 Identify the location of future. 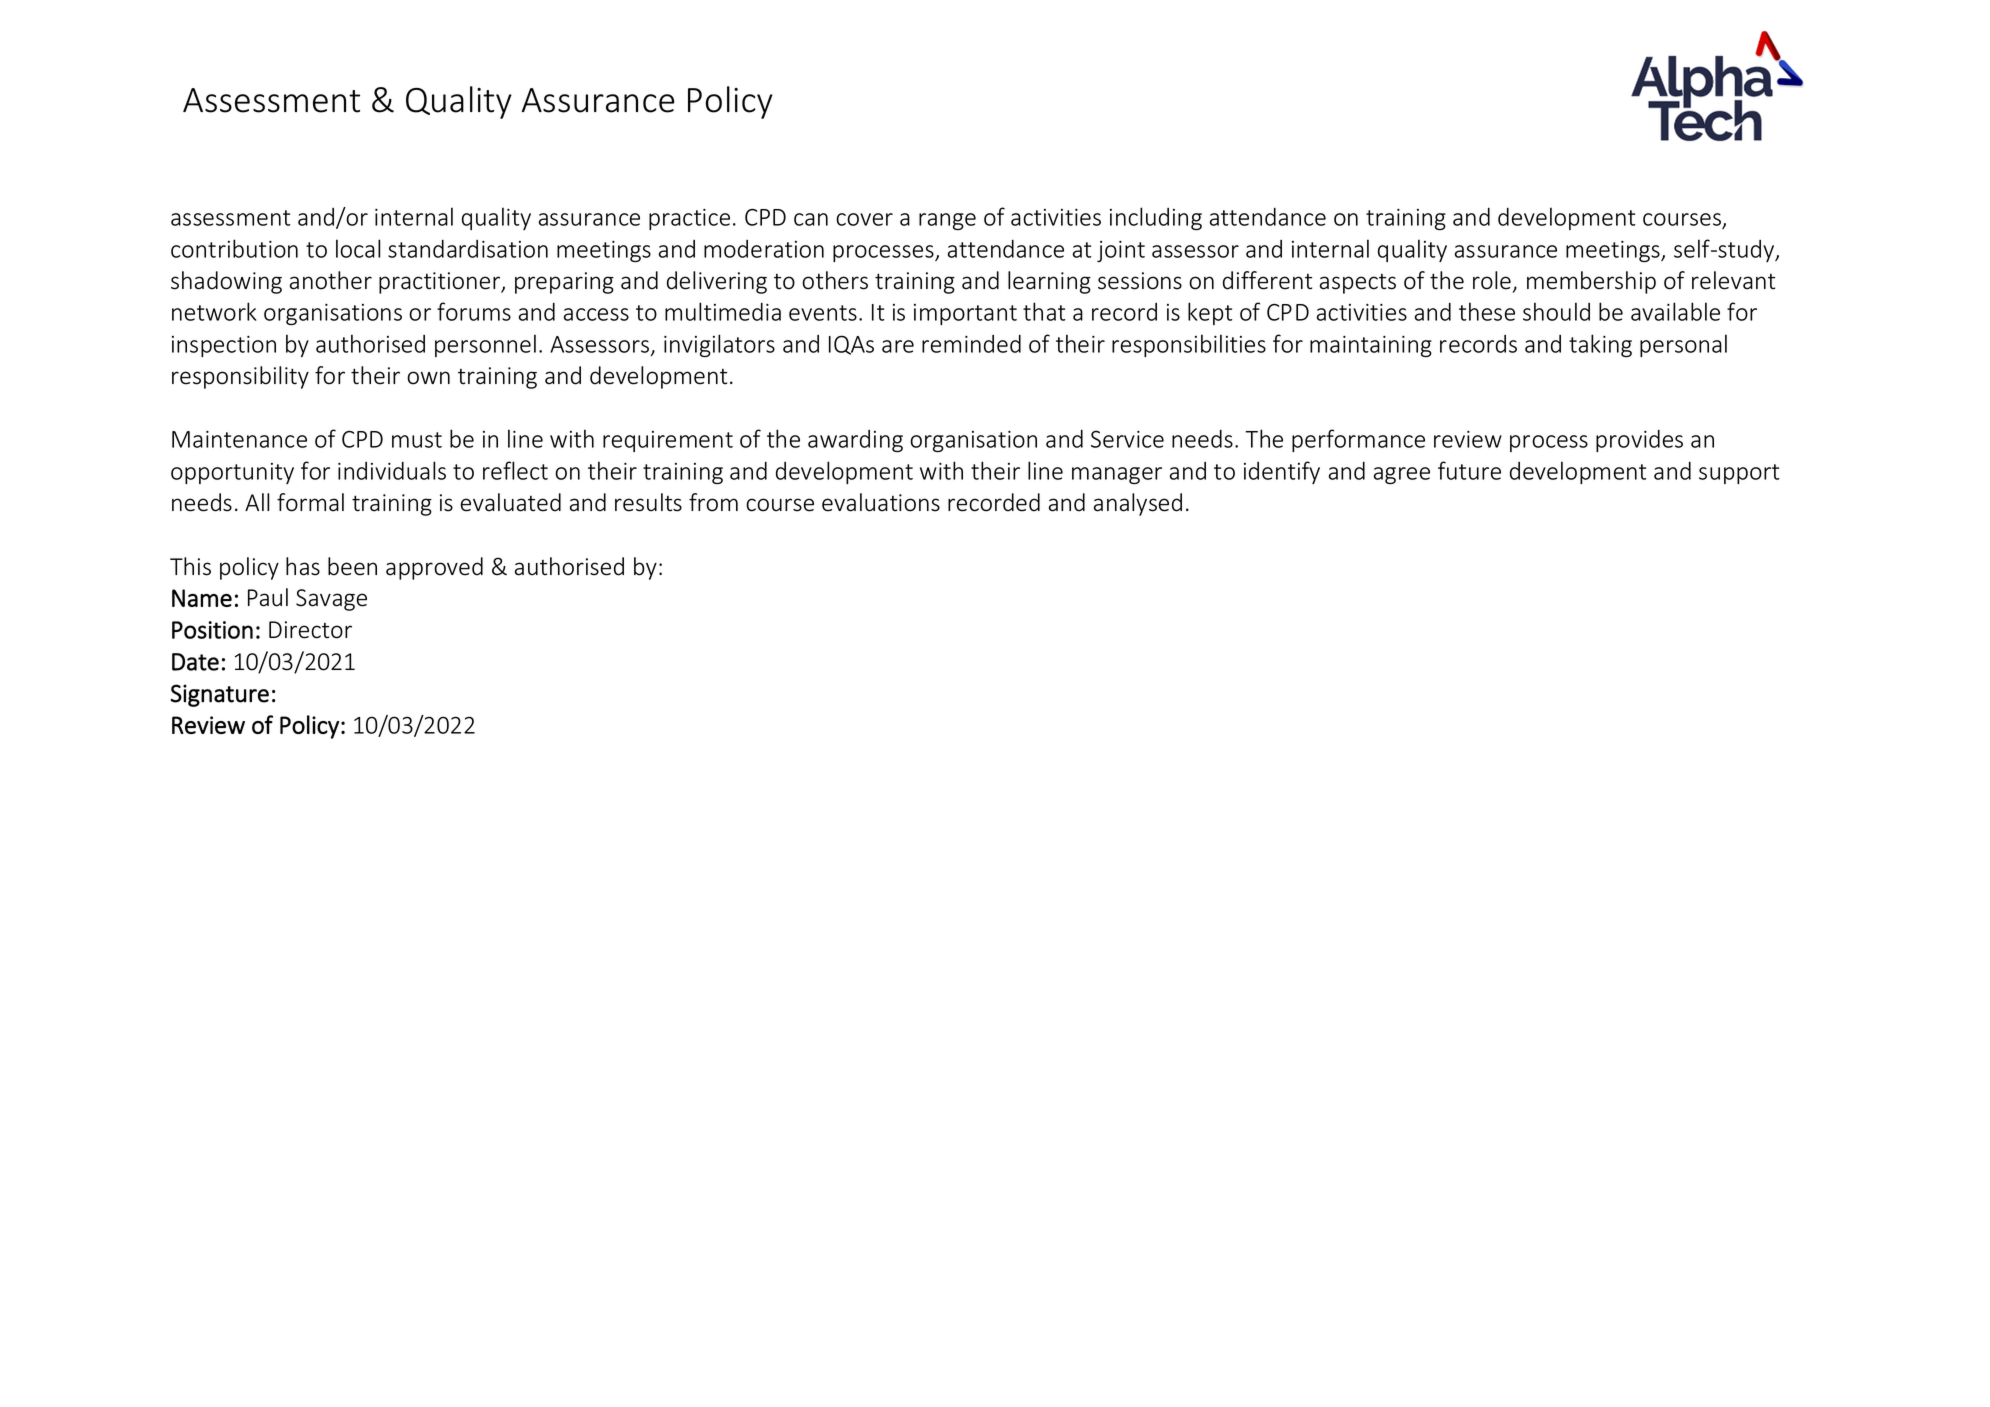
(1469, 470).
